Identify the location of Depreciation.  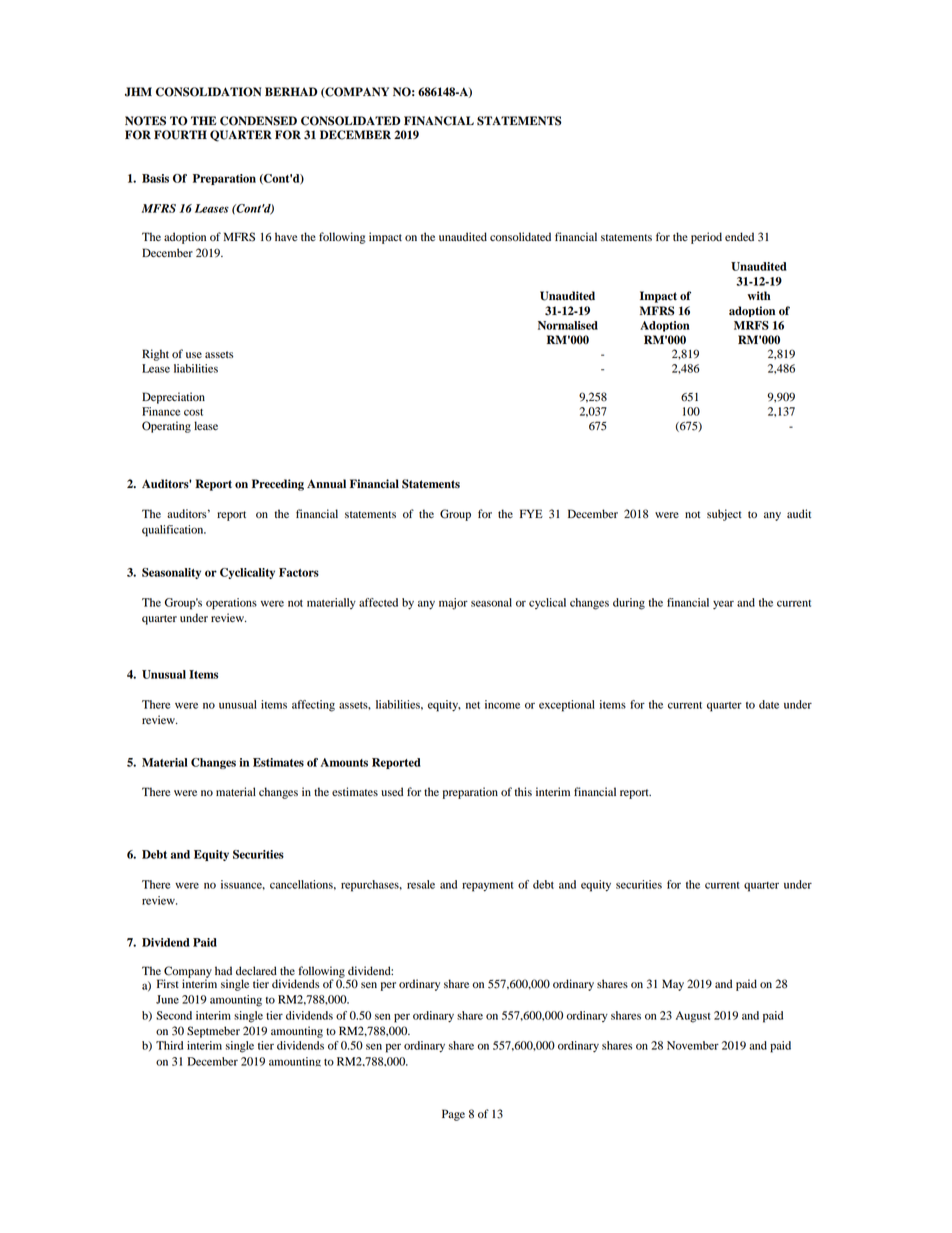
(173, 398).
